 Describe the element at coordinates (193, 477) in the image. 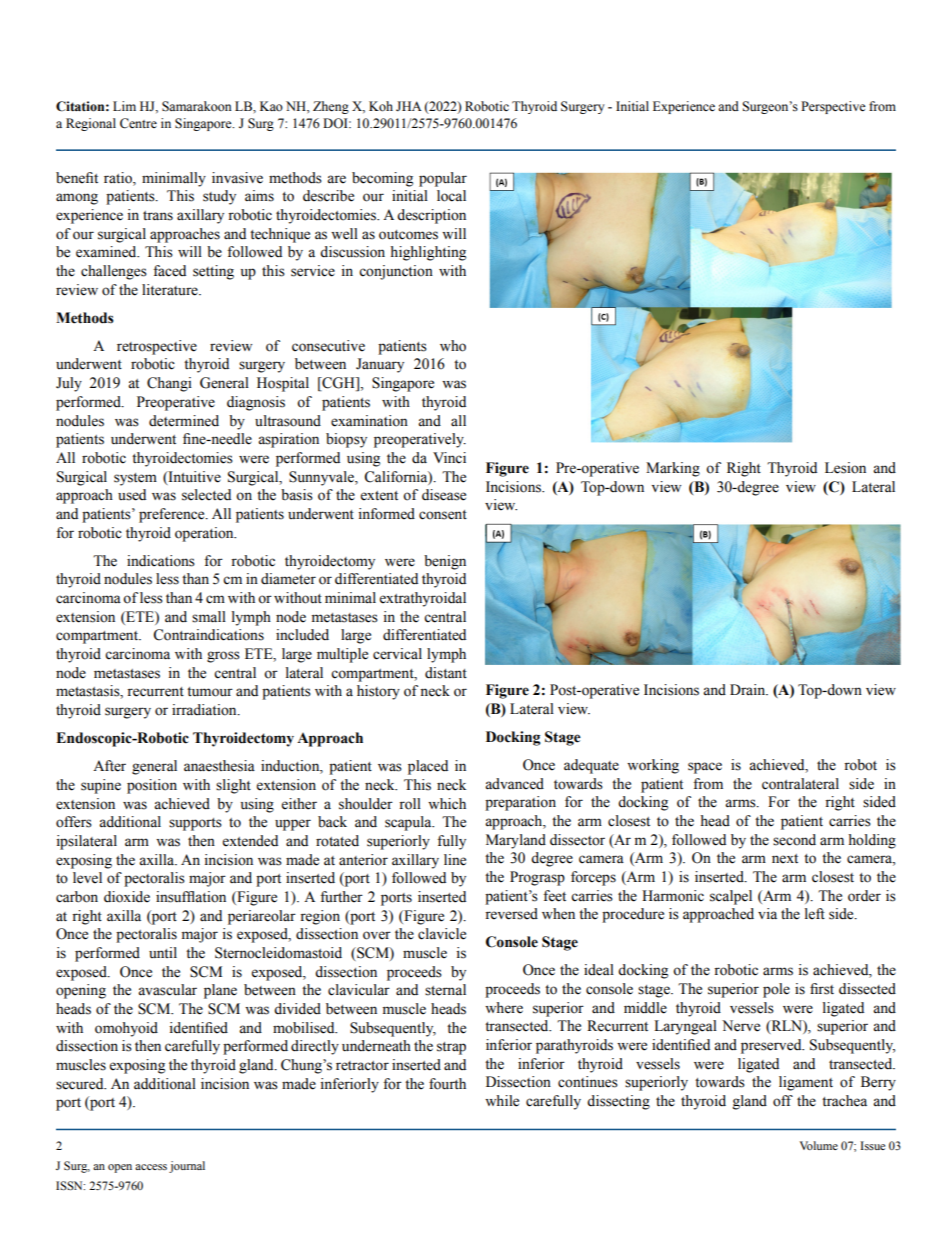

I see `Intuitive` at that location.
